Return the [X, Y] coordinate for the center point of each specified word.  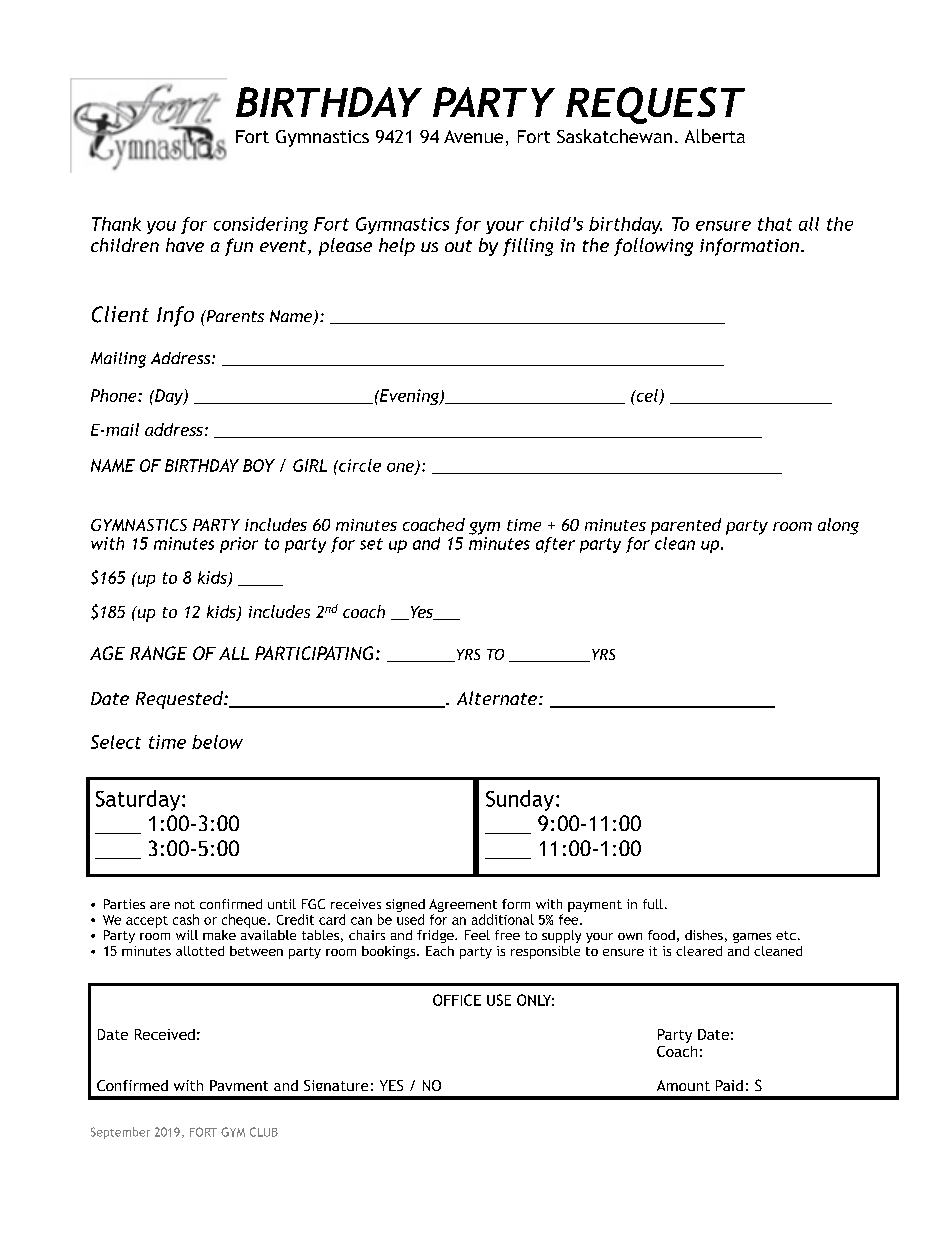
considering [261, 225]
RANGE [158, 653]
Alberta [715, 136]
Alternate [498, 698]
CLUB [264, 1132]
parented [686, 526]
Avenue [473, 136]
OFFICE [457, 1000]
